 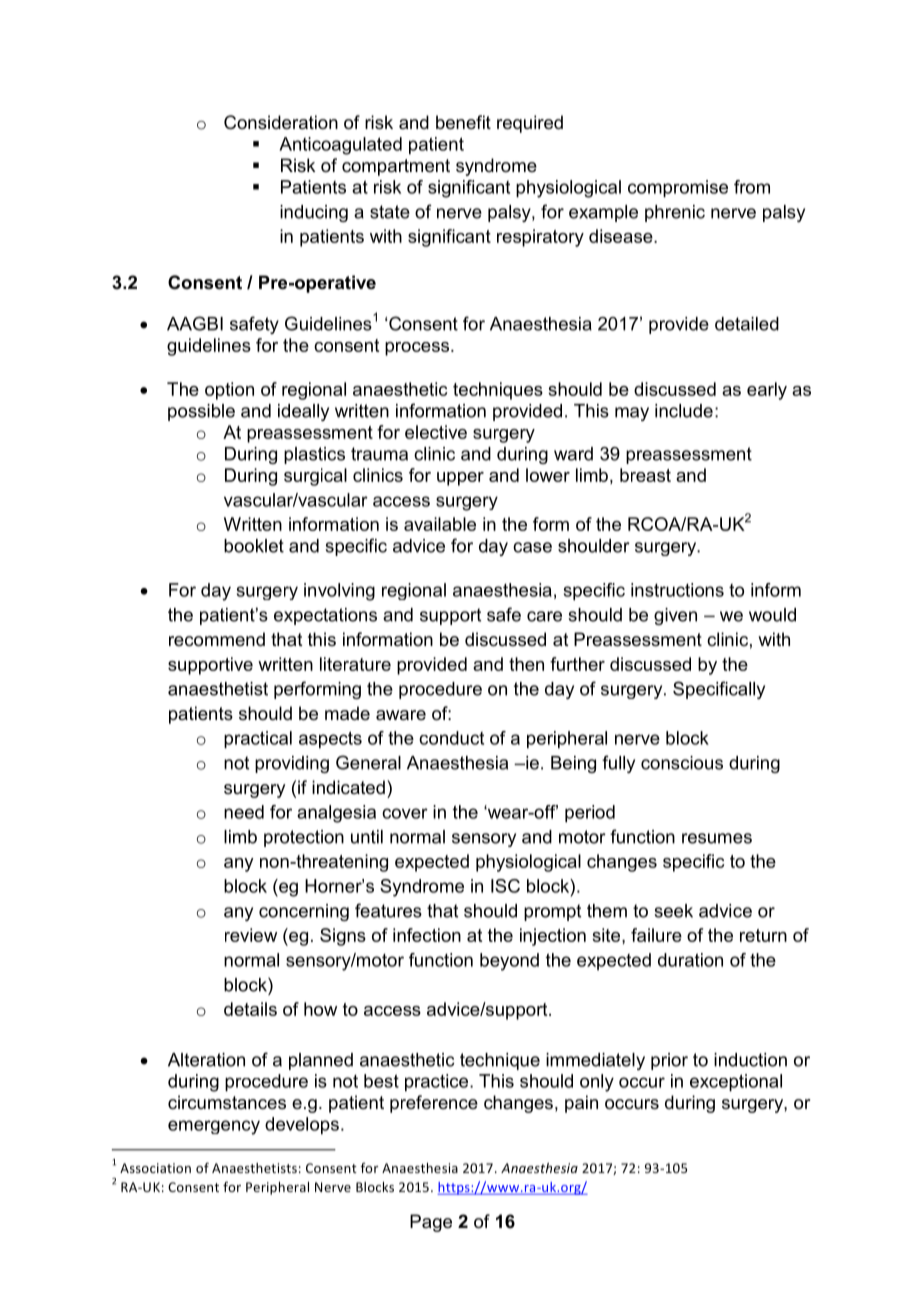 What do you see at coordinates (463, 122) in the screenshot?
I see `benefit` at bounding box center [463, 122].
